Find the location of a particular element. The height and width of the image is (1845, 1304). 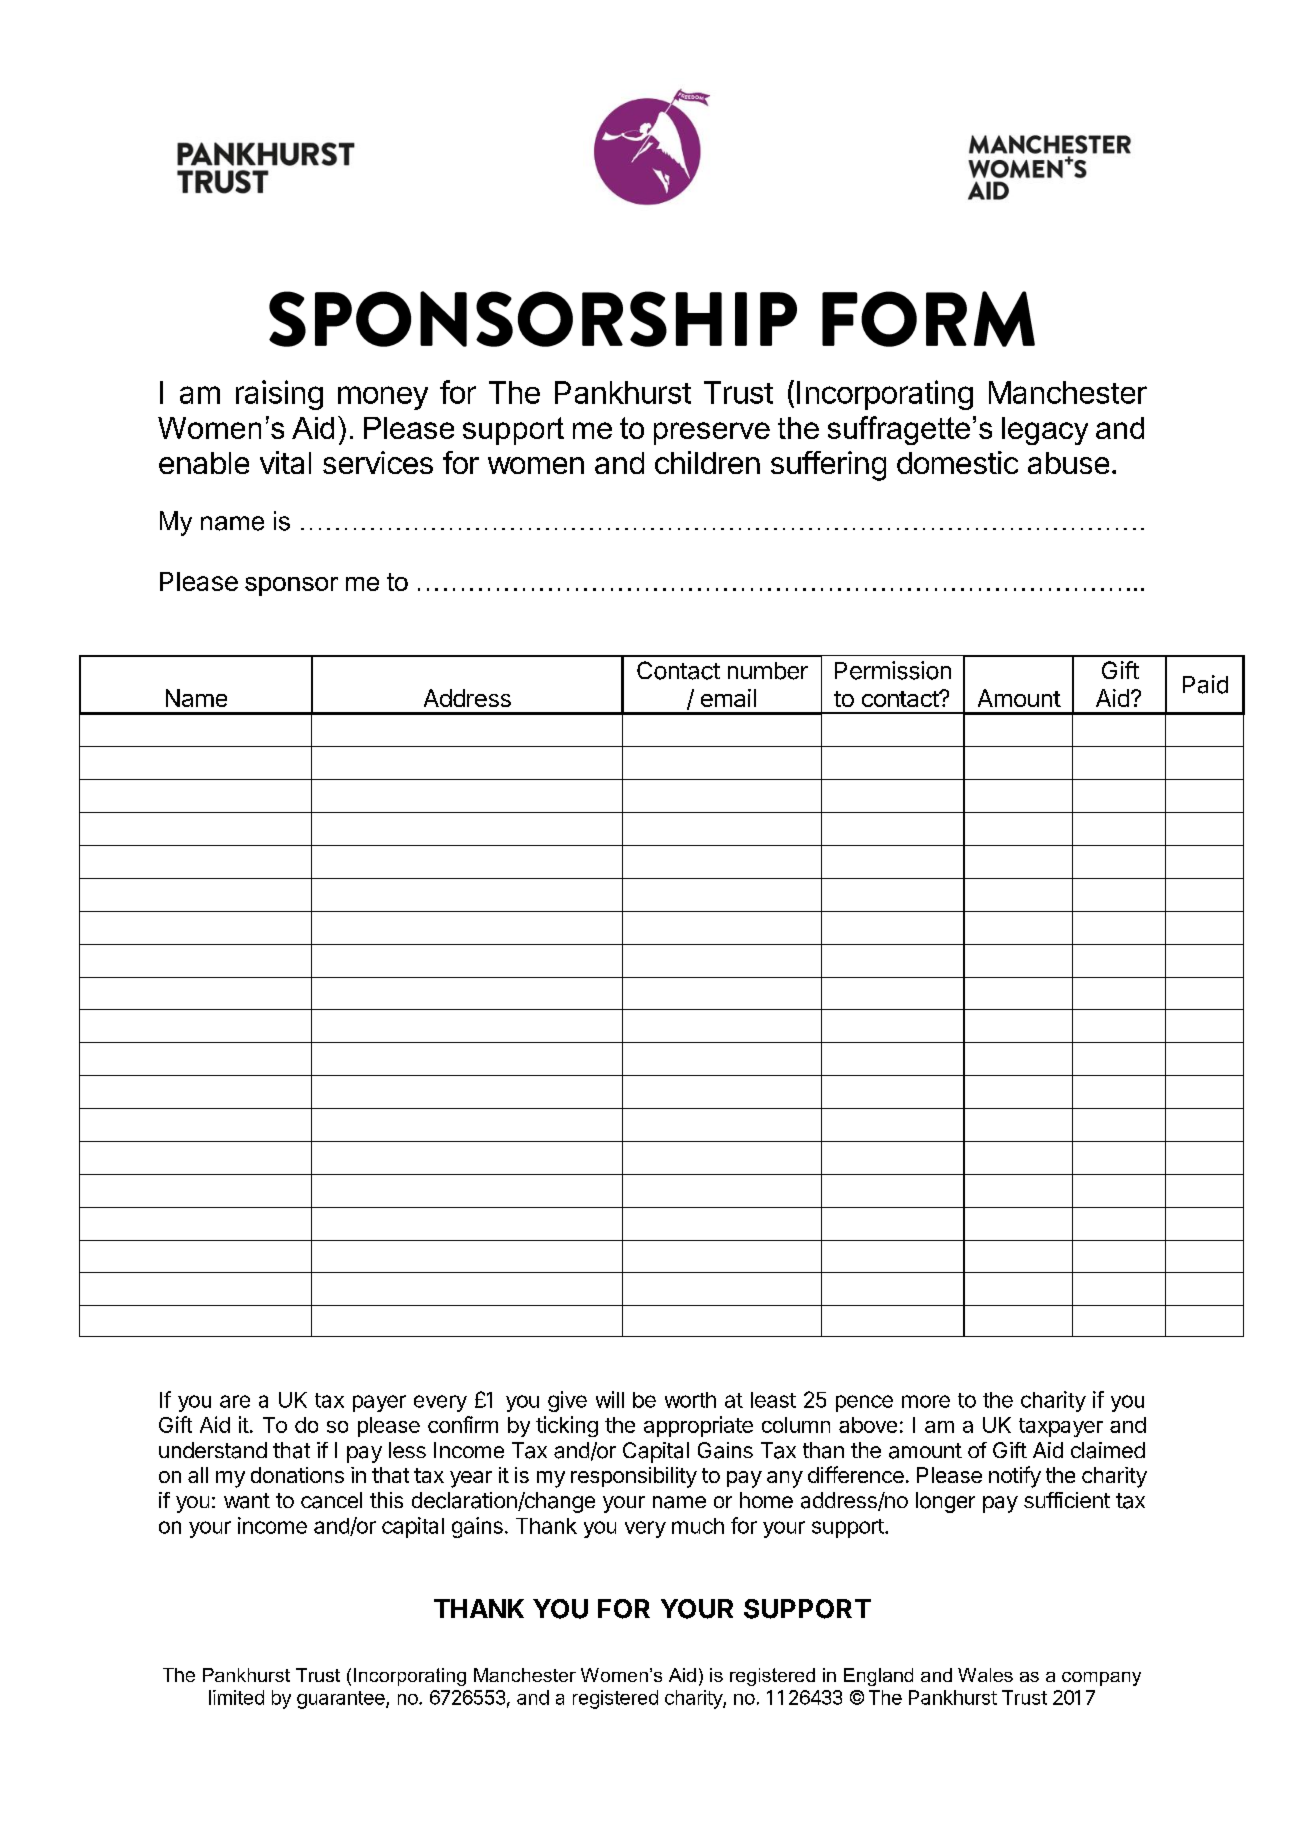

preserve is located at coordinates (712, 433).
